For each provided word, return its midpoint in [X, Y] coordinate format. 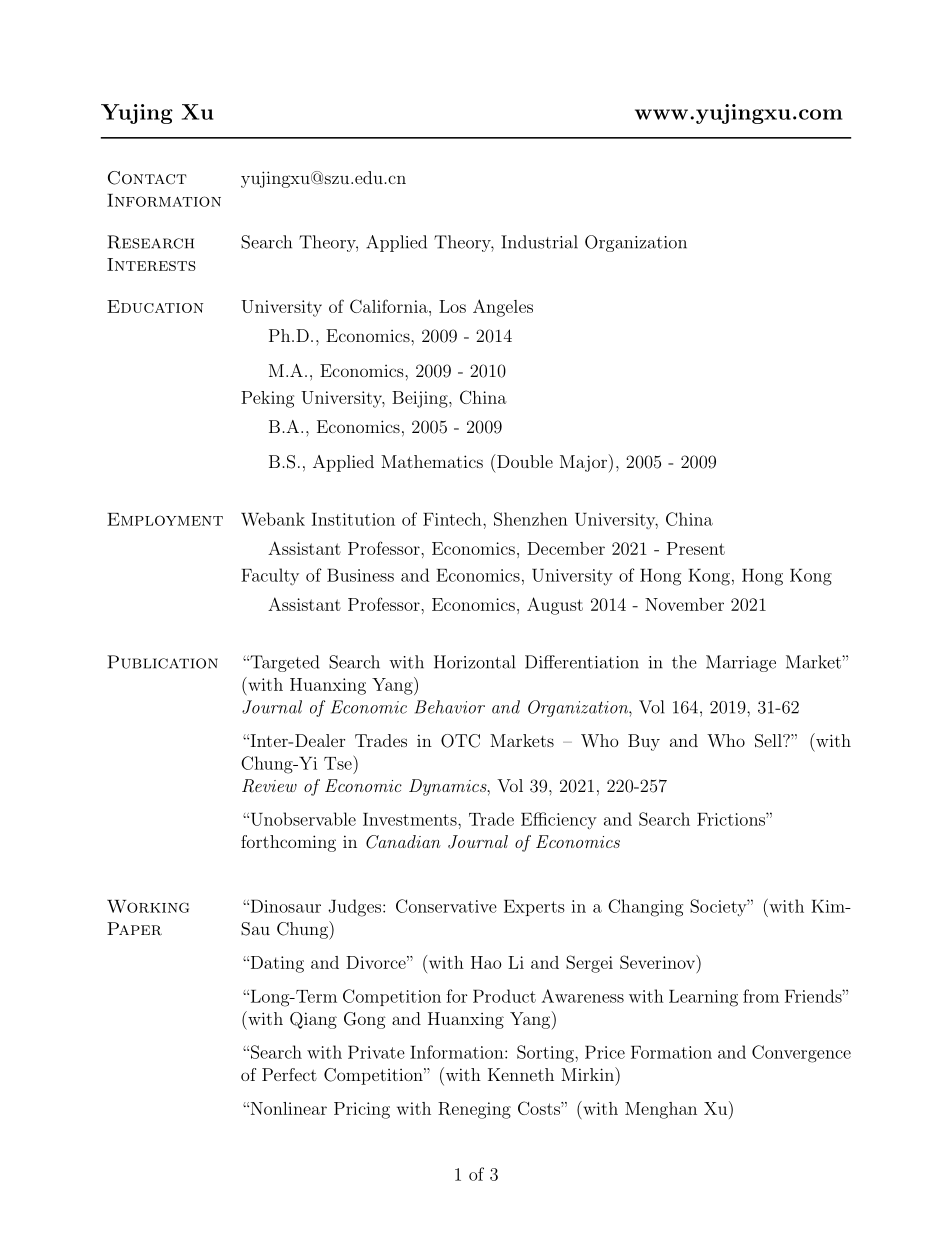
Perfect [289, 1074]
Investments [411, 819]
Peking [267, 399]
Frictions [732, 819]
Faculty [270, 576]
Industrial [539, 242]
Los [452, 306]
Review [269, 786]
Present [696, 548]
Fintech [453, 519]
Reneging [474, 1110]
